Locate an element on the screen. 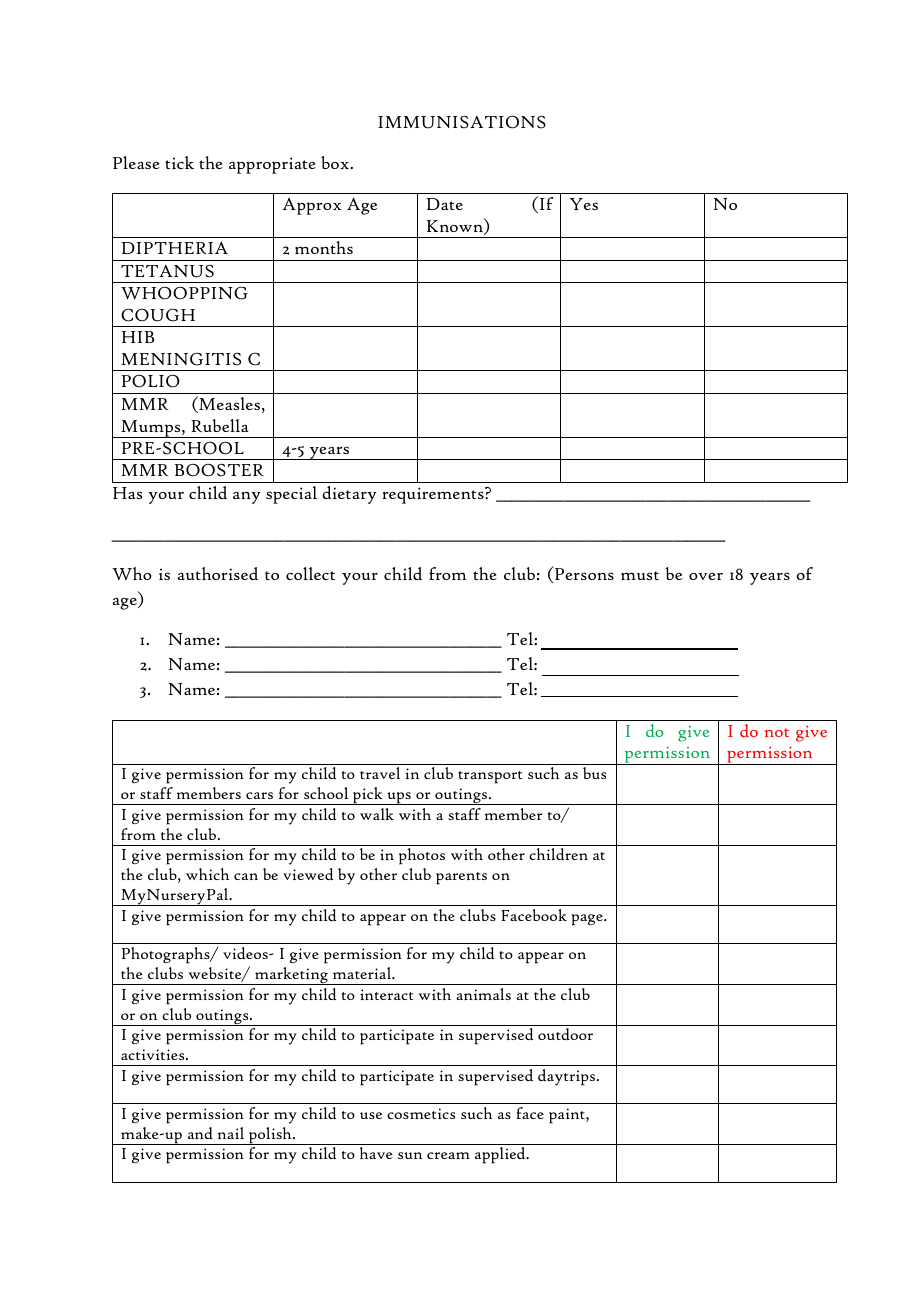 Image resolution: width=924 pixels, height=1308 pixels. over is located at coordinates (706, 576).
